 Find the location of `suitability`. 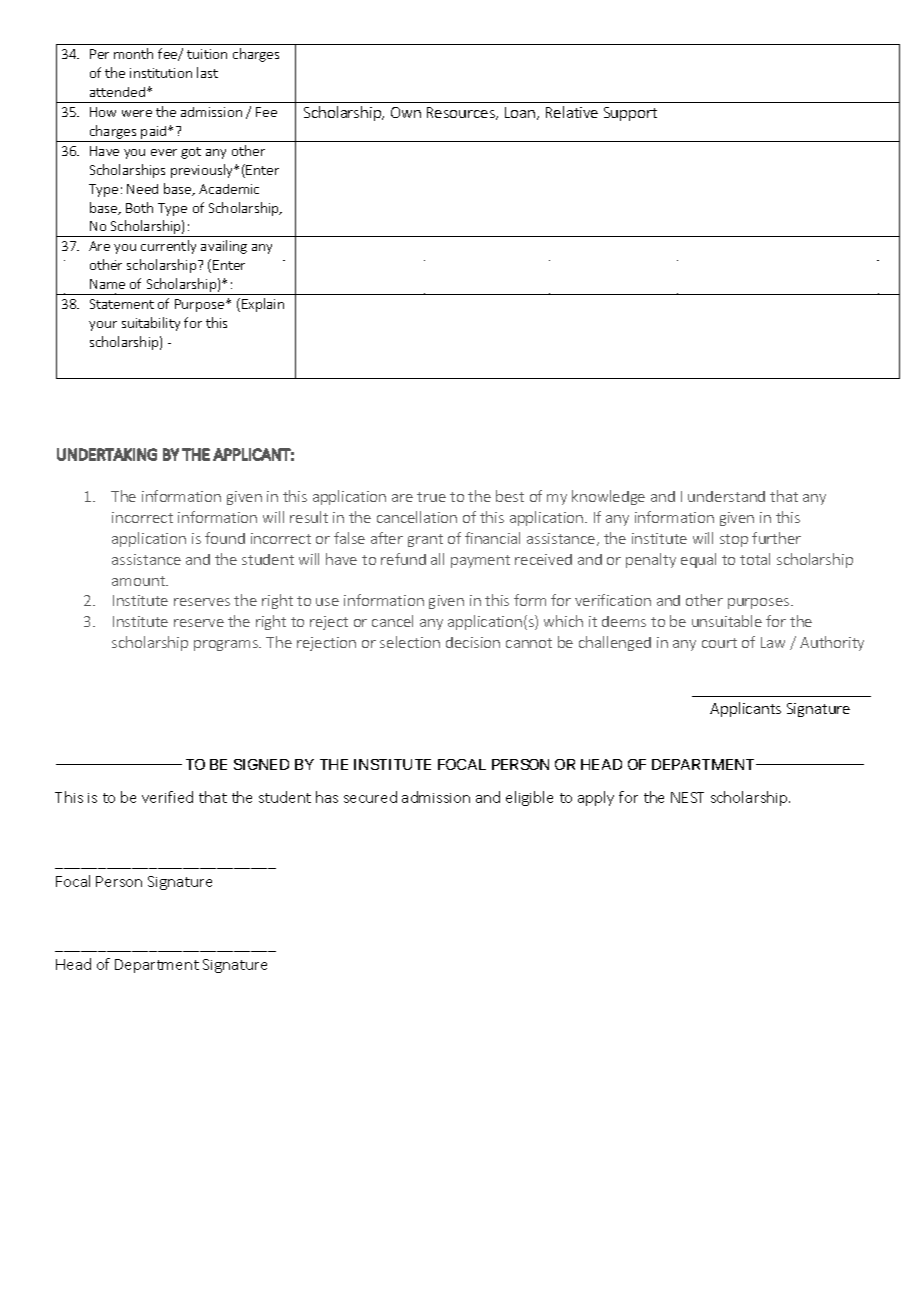

suitability is located at coordinates (151, 324).
